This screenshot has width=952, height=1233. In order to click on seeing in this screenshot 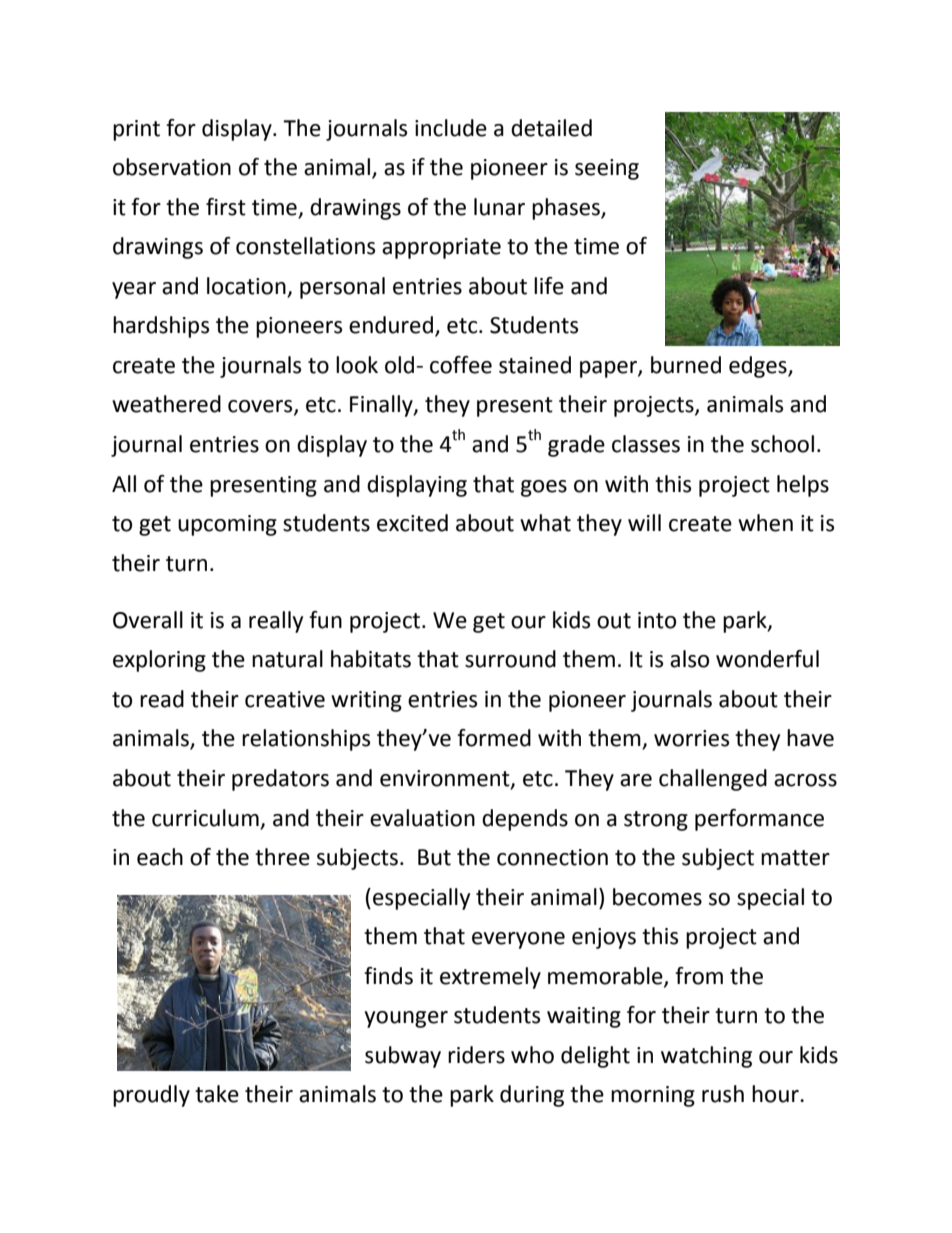, I will do `click(607, 169)`.
